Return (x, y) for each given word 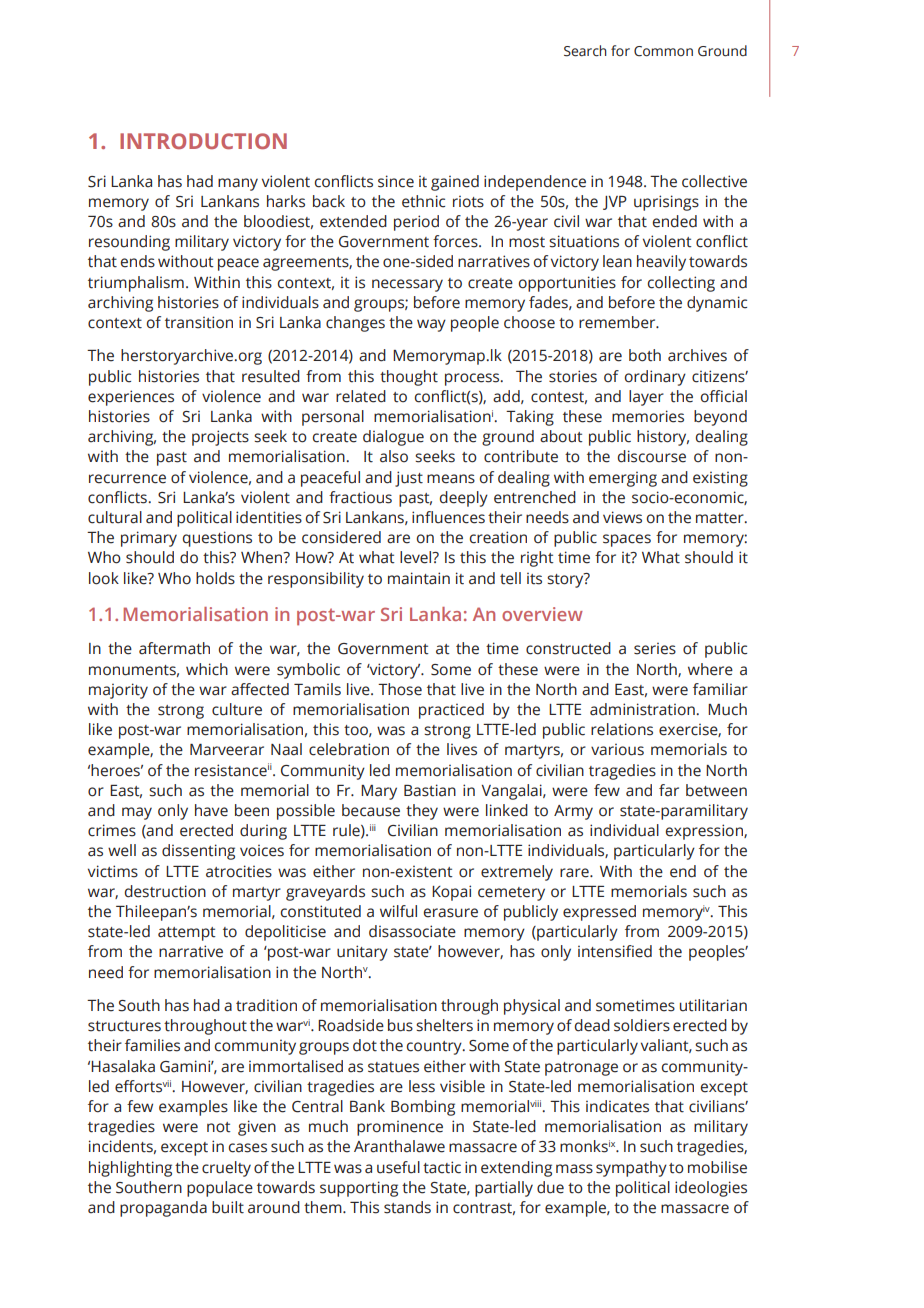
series (655, 649)
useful (398, 1167)
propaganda (163, 1209)
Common (663, 51)
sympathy (631, 1169)
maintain (419, 578)
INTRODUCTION (203, 141)
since (396, 181)
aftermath (174, 648)
